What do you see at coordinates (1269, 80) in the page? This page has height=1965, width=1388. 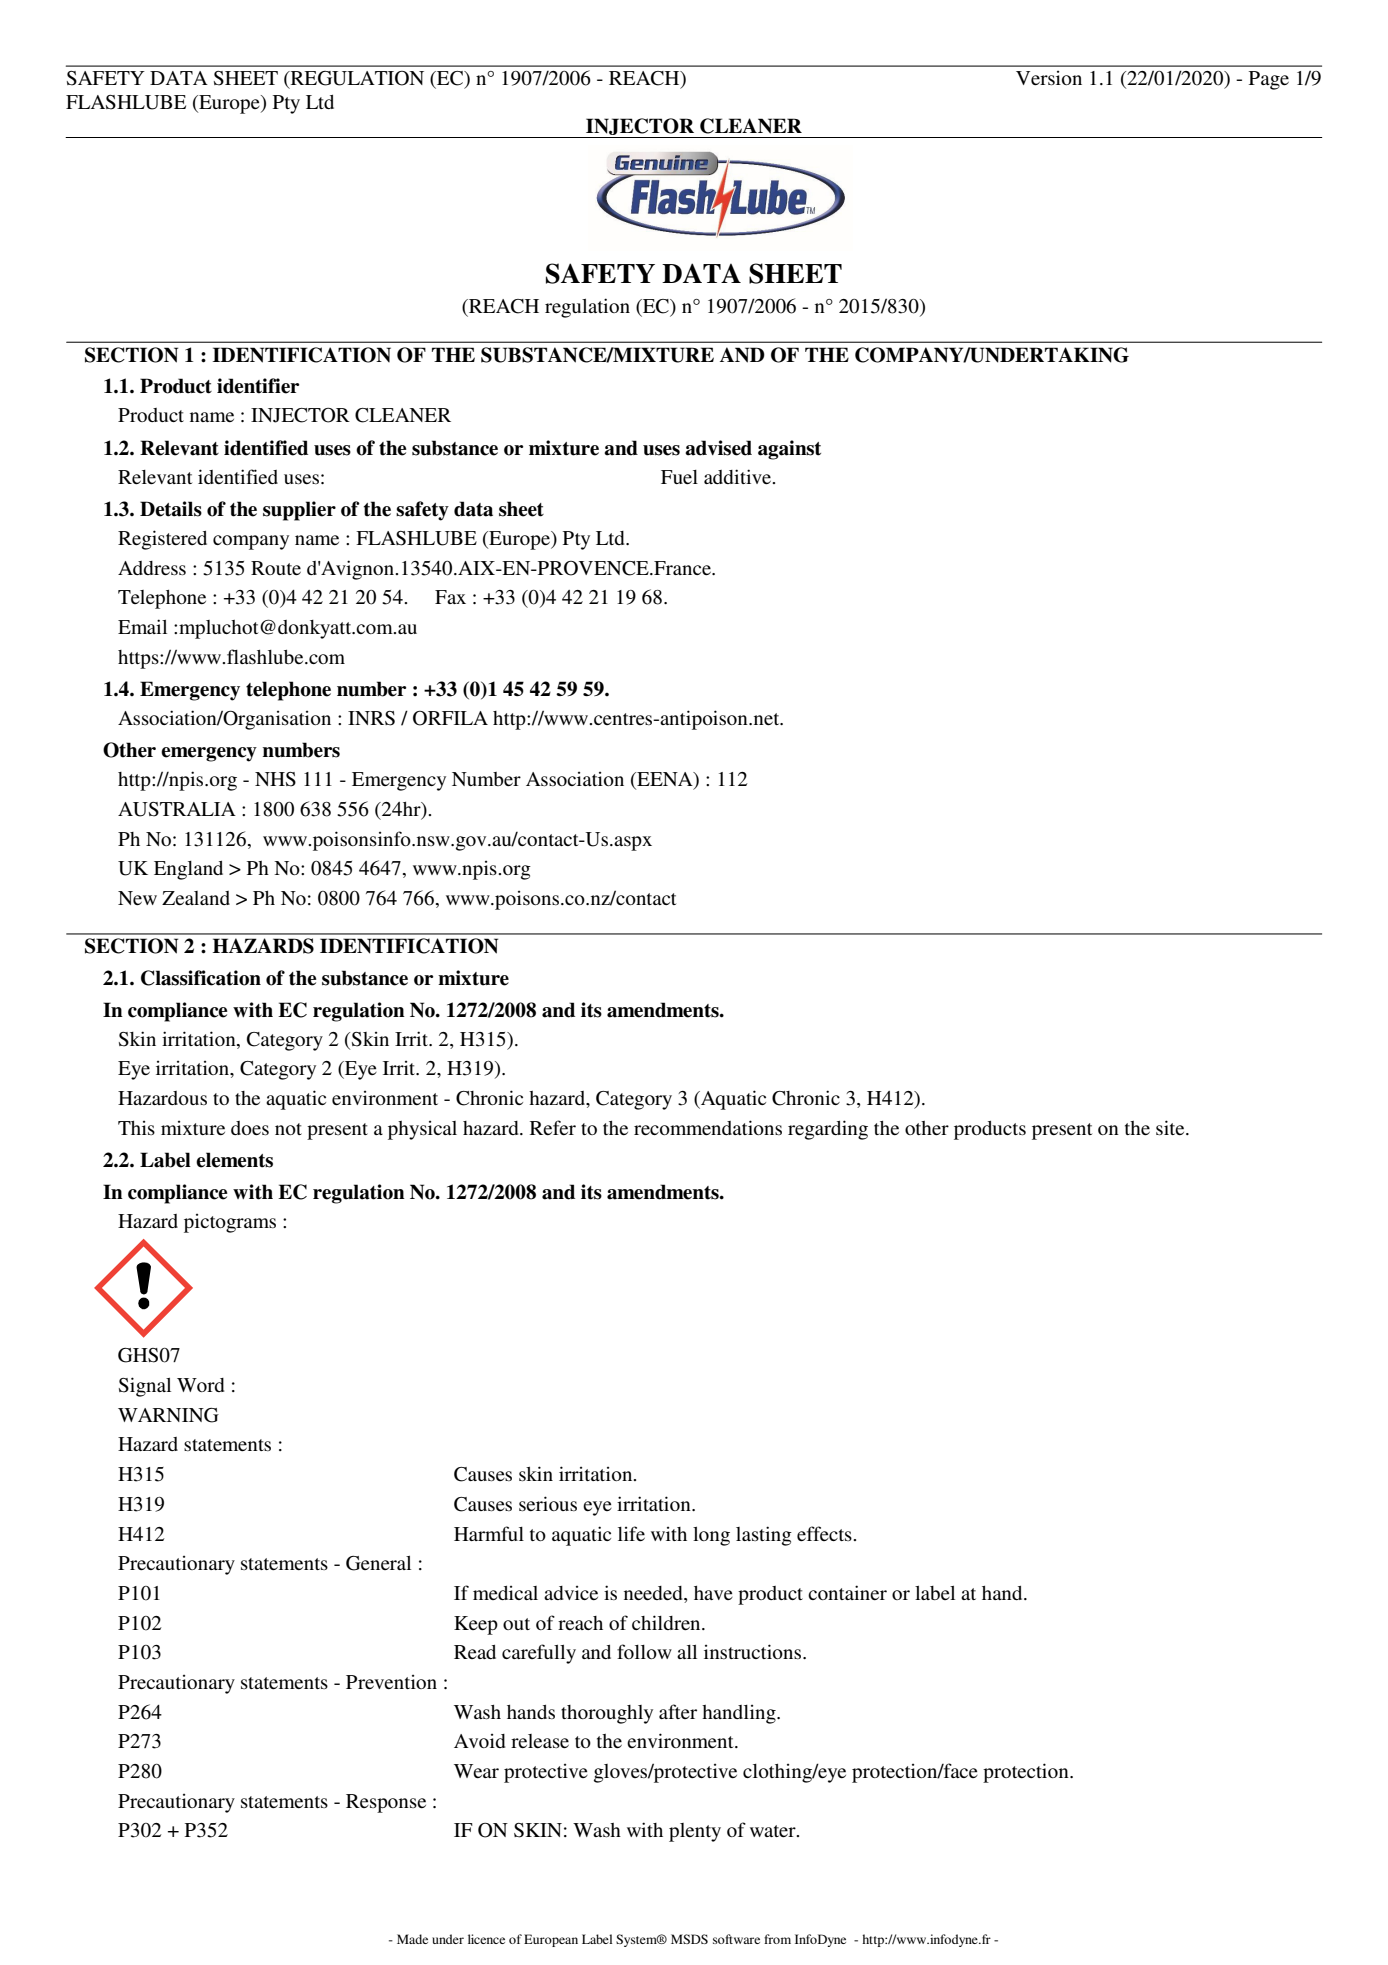 I see `Page` at bounding box center [1269, 80].
